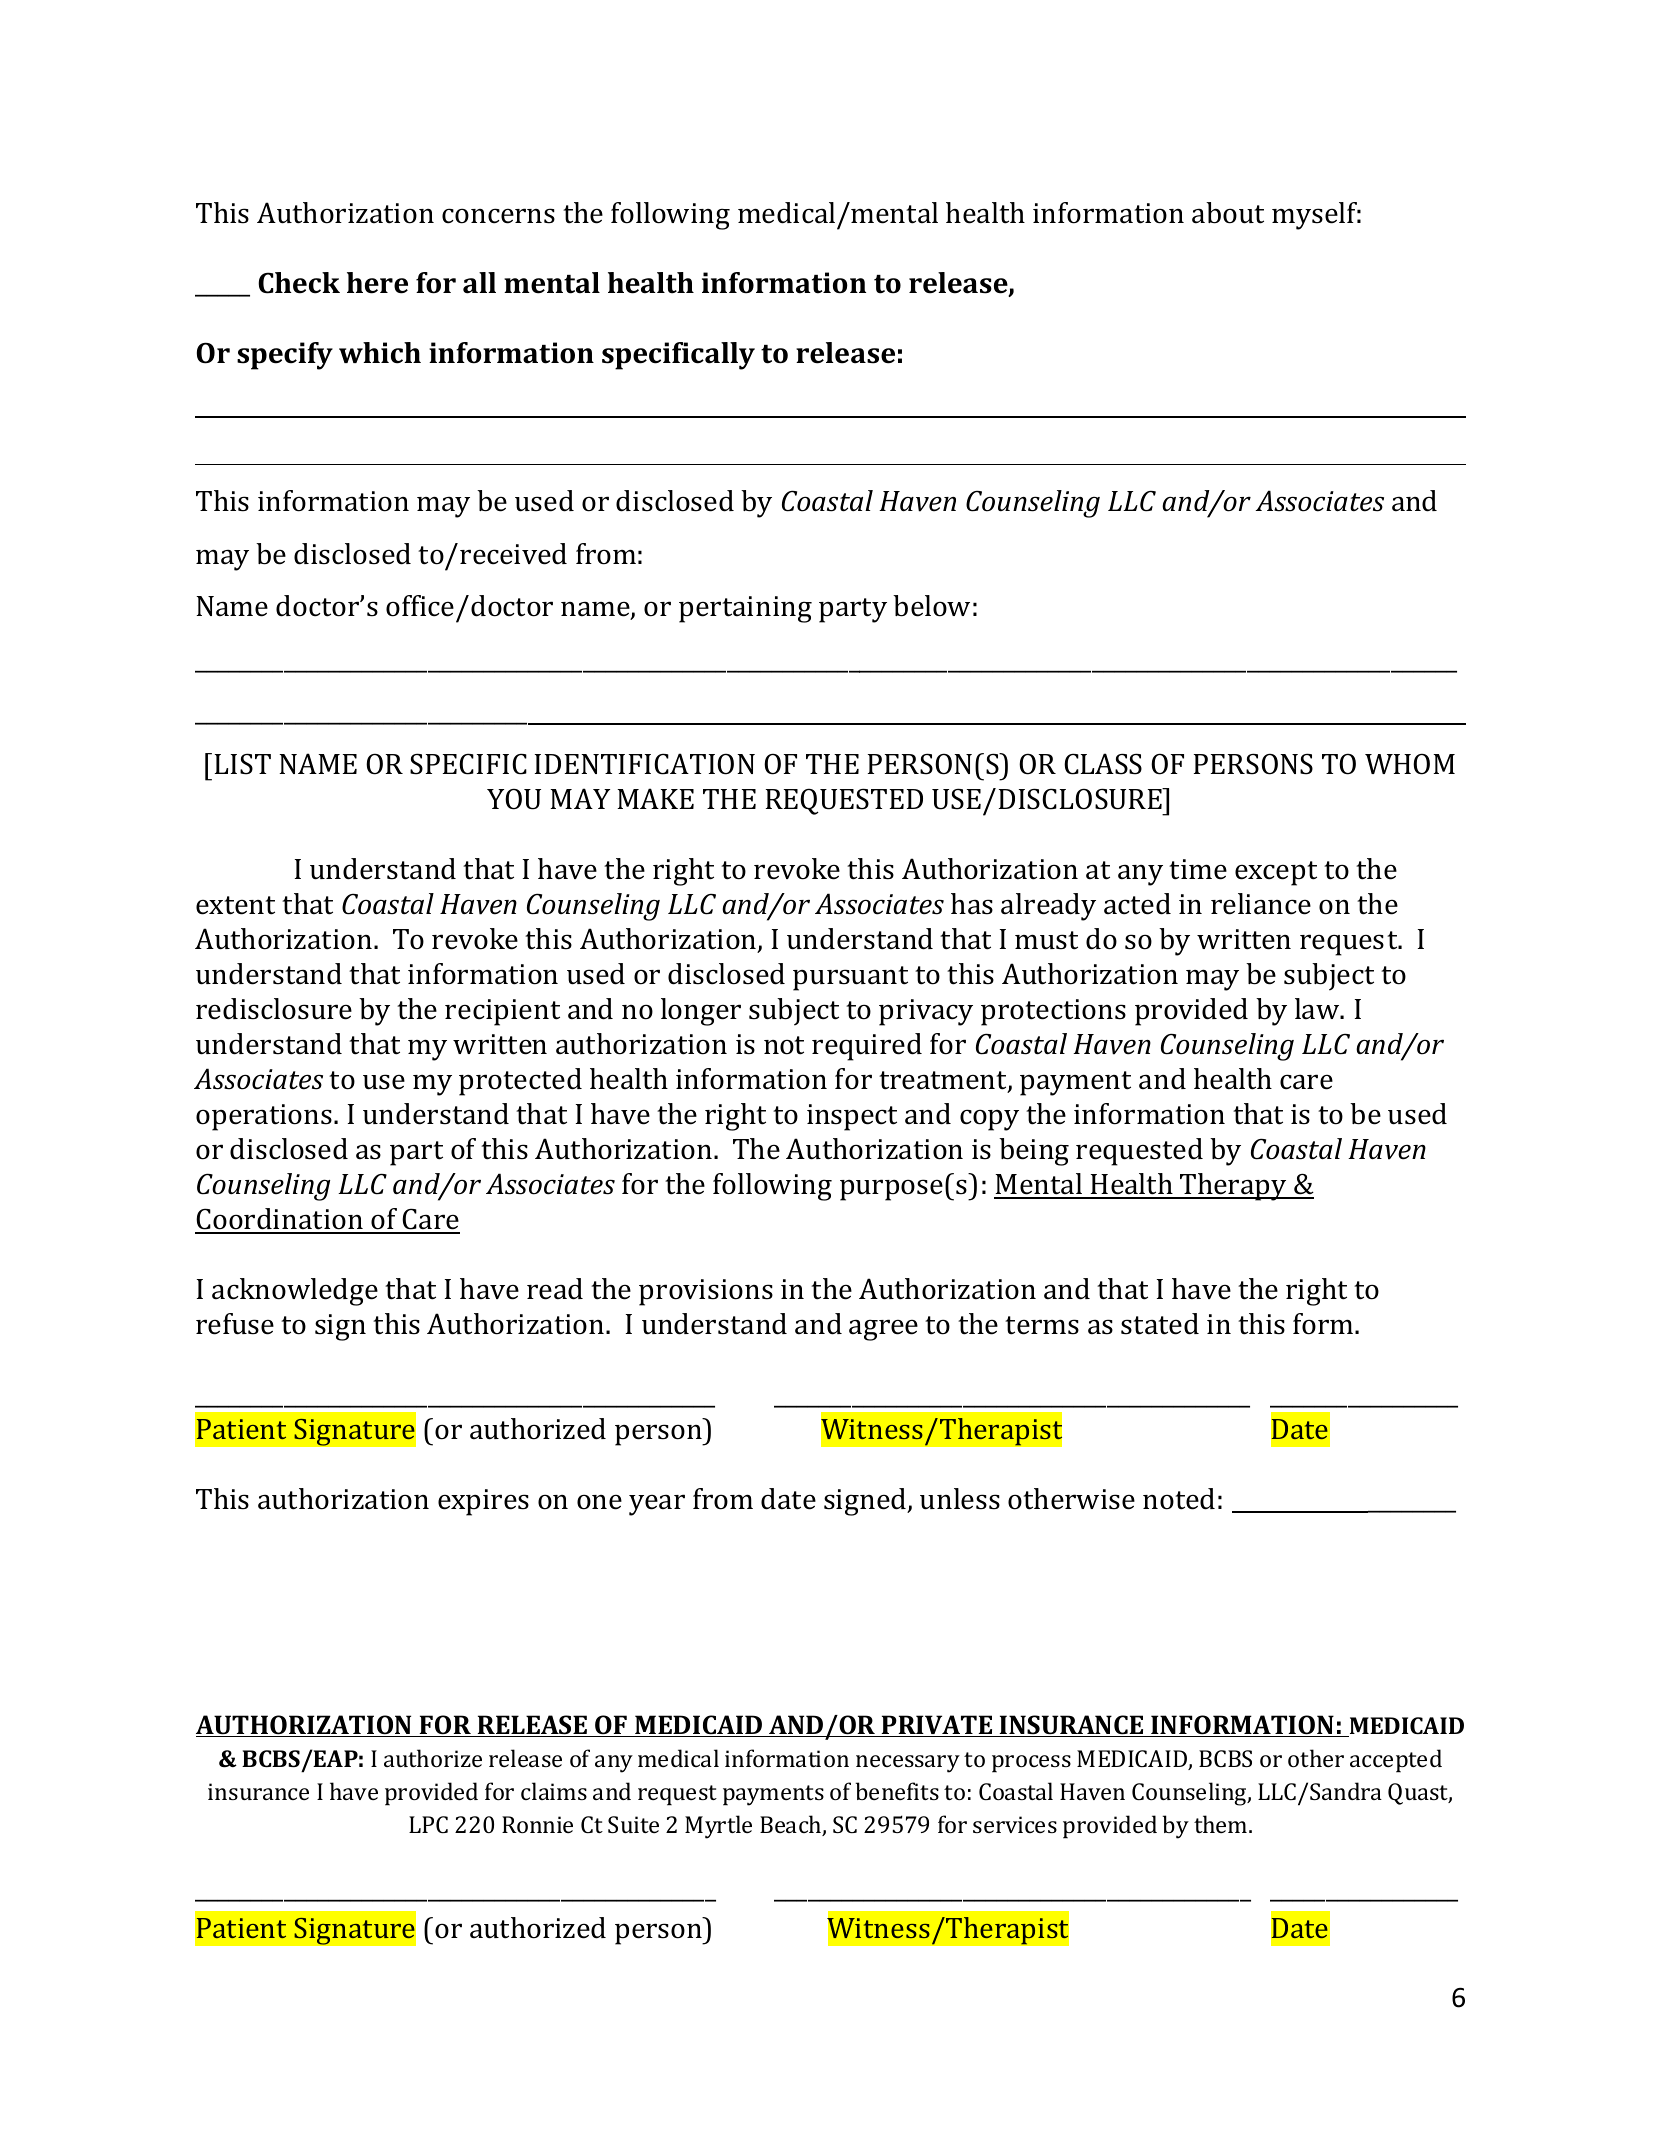 The image size is (1661, 2150). Describe the element at coordinates (498, 216) in the image. I see `concerns` at that location.
